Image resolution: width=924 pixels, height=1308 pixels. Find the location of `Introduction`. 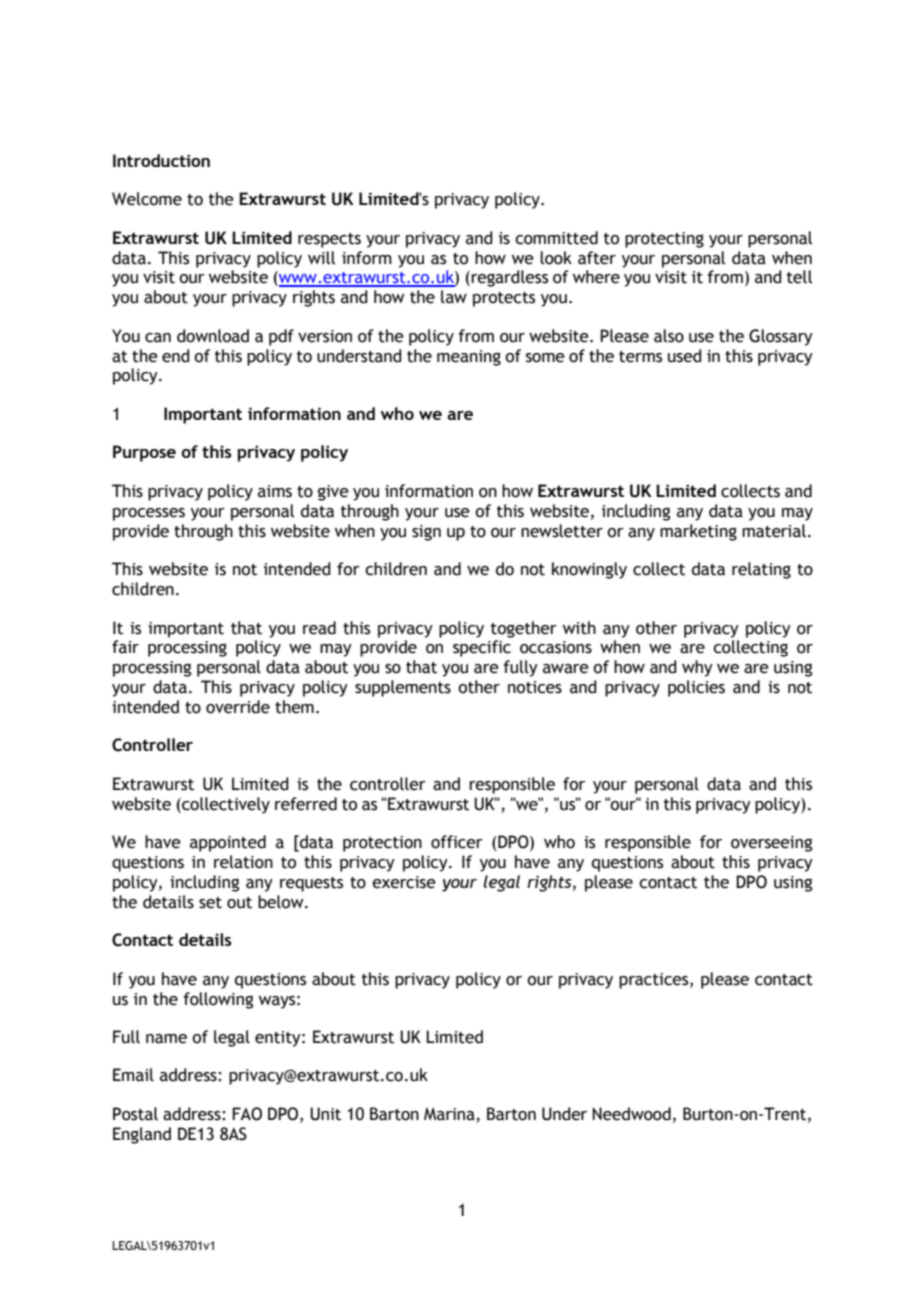

Introduction is located at coordinates (161, 160).
